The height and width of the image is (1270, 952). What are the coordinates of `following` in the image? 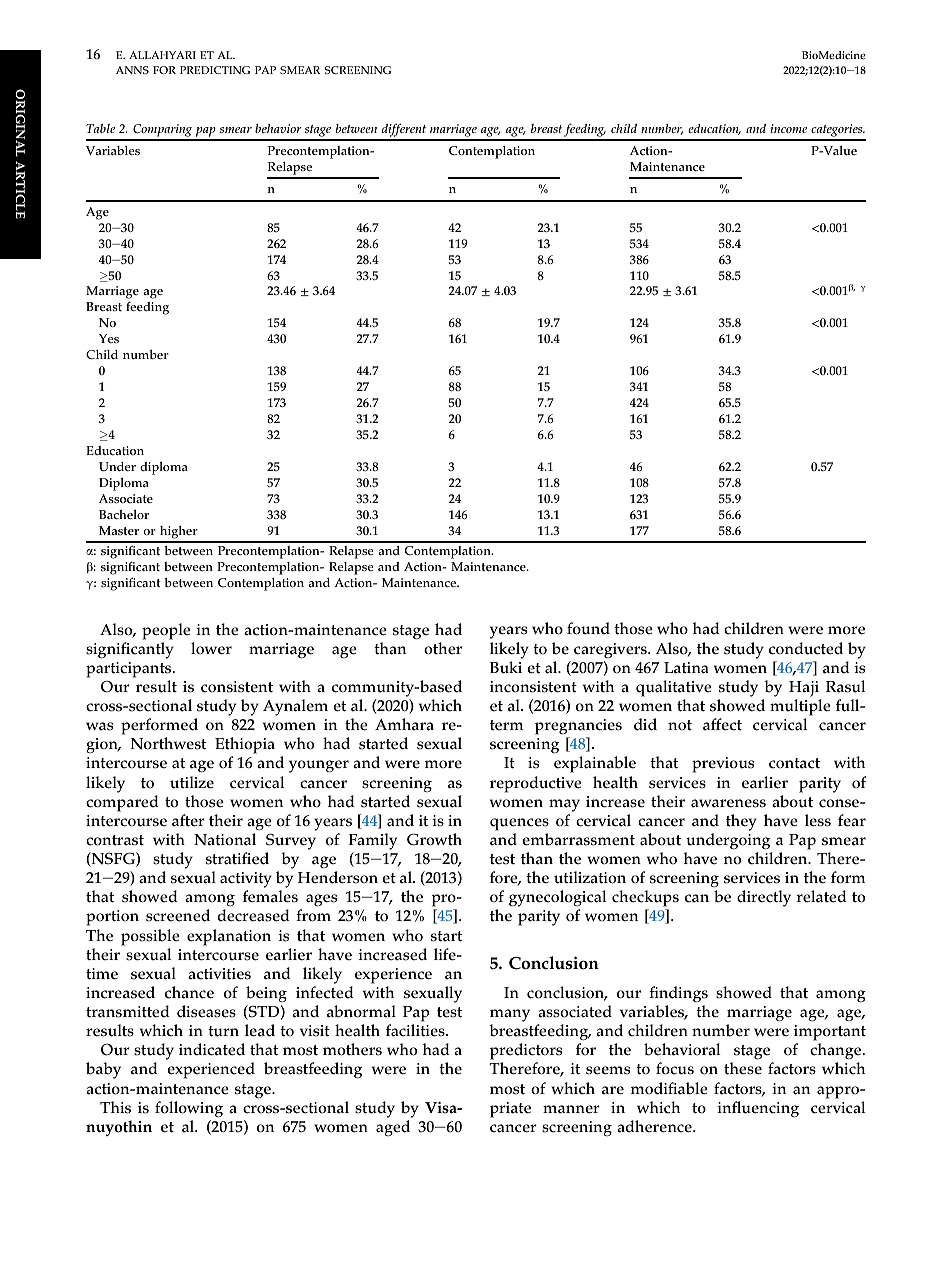 It's located at (189, 1109).
